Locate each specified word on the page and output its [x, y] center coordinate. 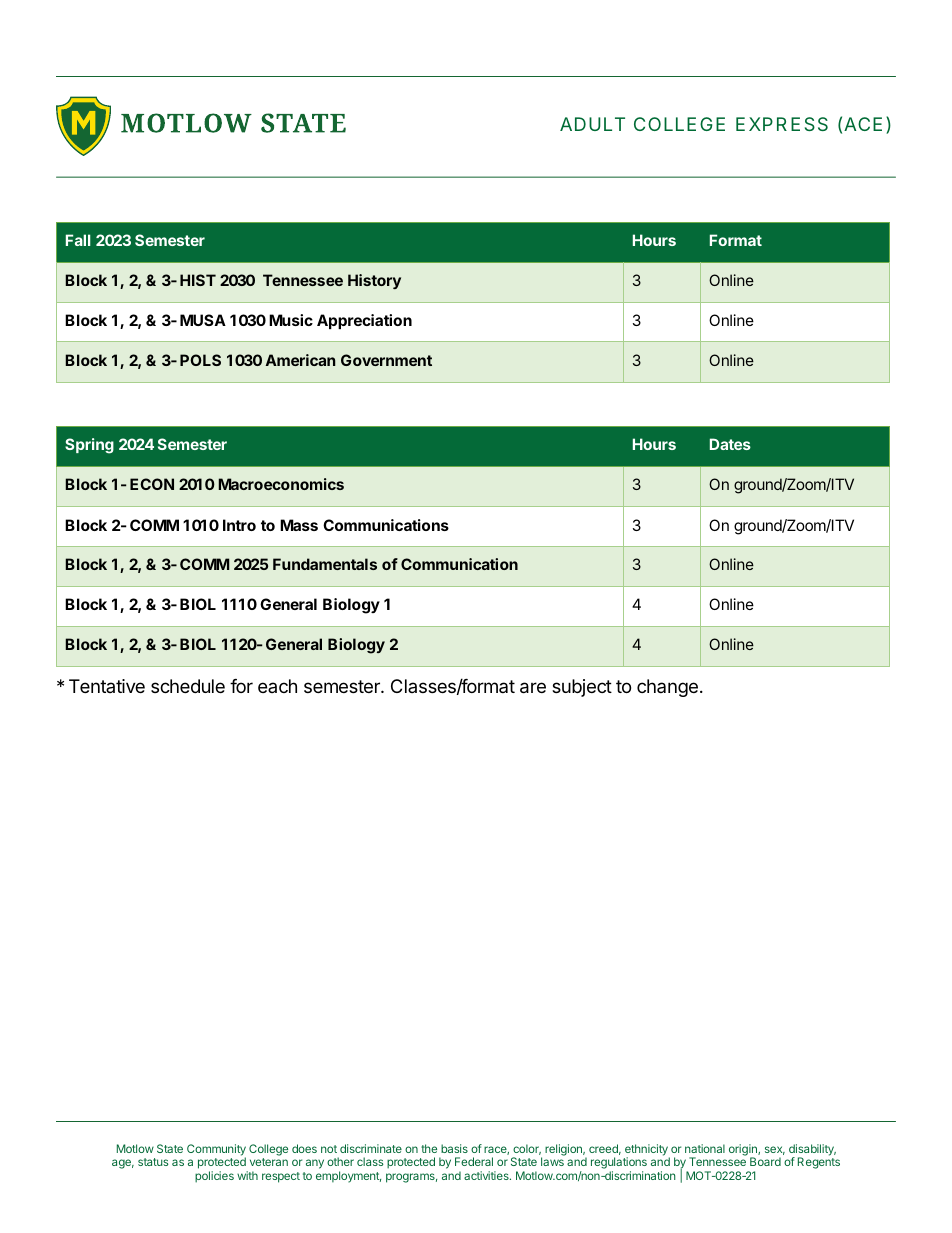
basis [454, 1148]
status [153, 1162]
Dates [730, 444]
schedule [188, 686]
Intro [239, 525]
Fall [78, 240]
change [667, 688]
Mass [299, 525]
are [533, 688]
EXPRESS [782, 124]
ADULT [592, 124]
